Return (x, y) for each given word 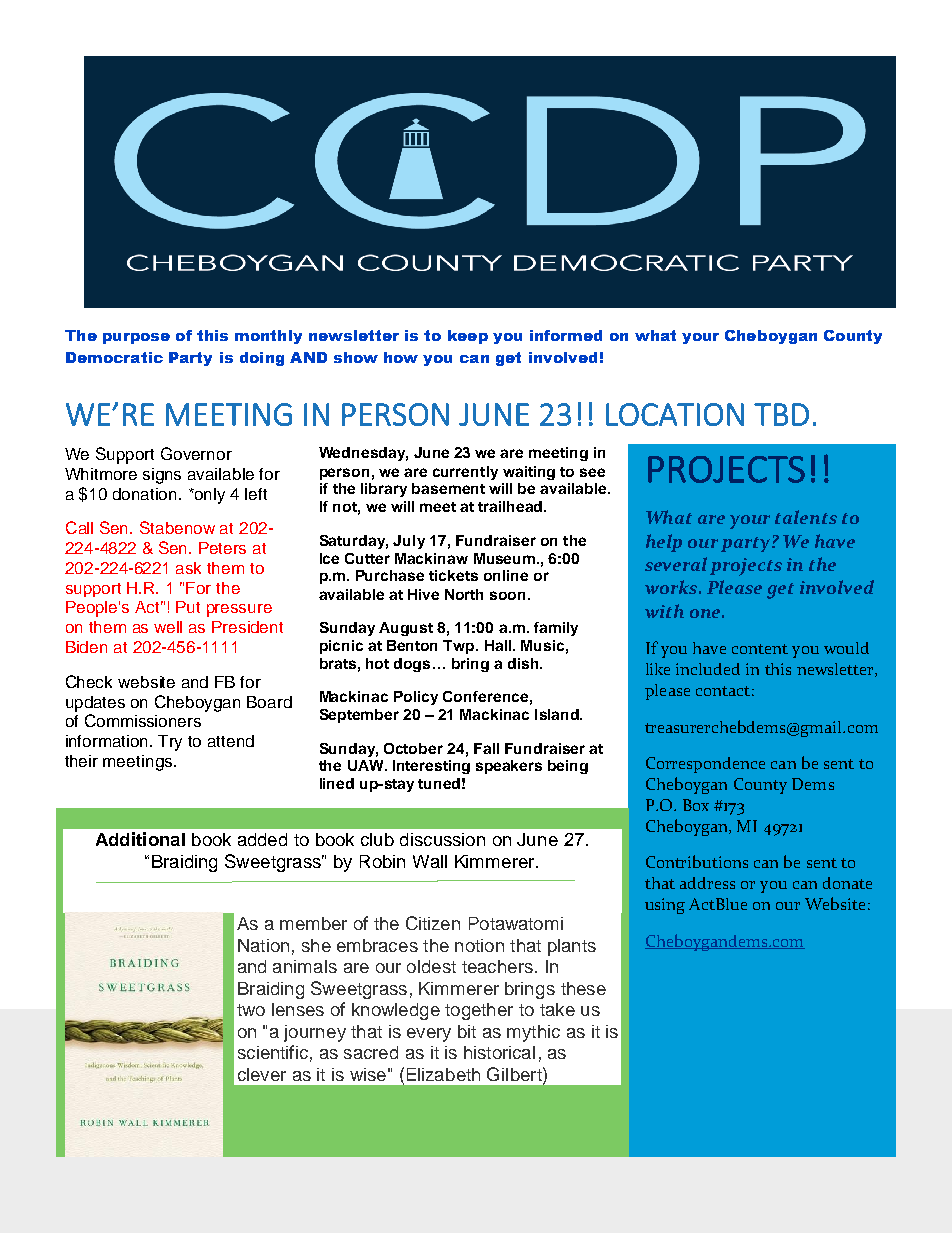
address (707, 883)
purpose (136, 338)
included (708, 669)
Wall (430, 861)
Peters (222, 548)
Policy (416, 698)
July (409, 542)
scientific (273, 1052)
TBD (781, 414)
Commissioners (143, 720)
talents (806, 517)
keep (468, 337)
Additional (140, 839)
